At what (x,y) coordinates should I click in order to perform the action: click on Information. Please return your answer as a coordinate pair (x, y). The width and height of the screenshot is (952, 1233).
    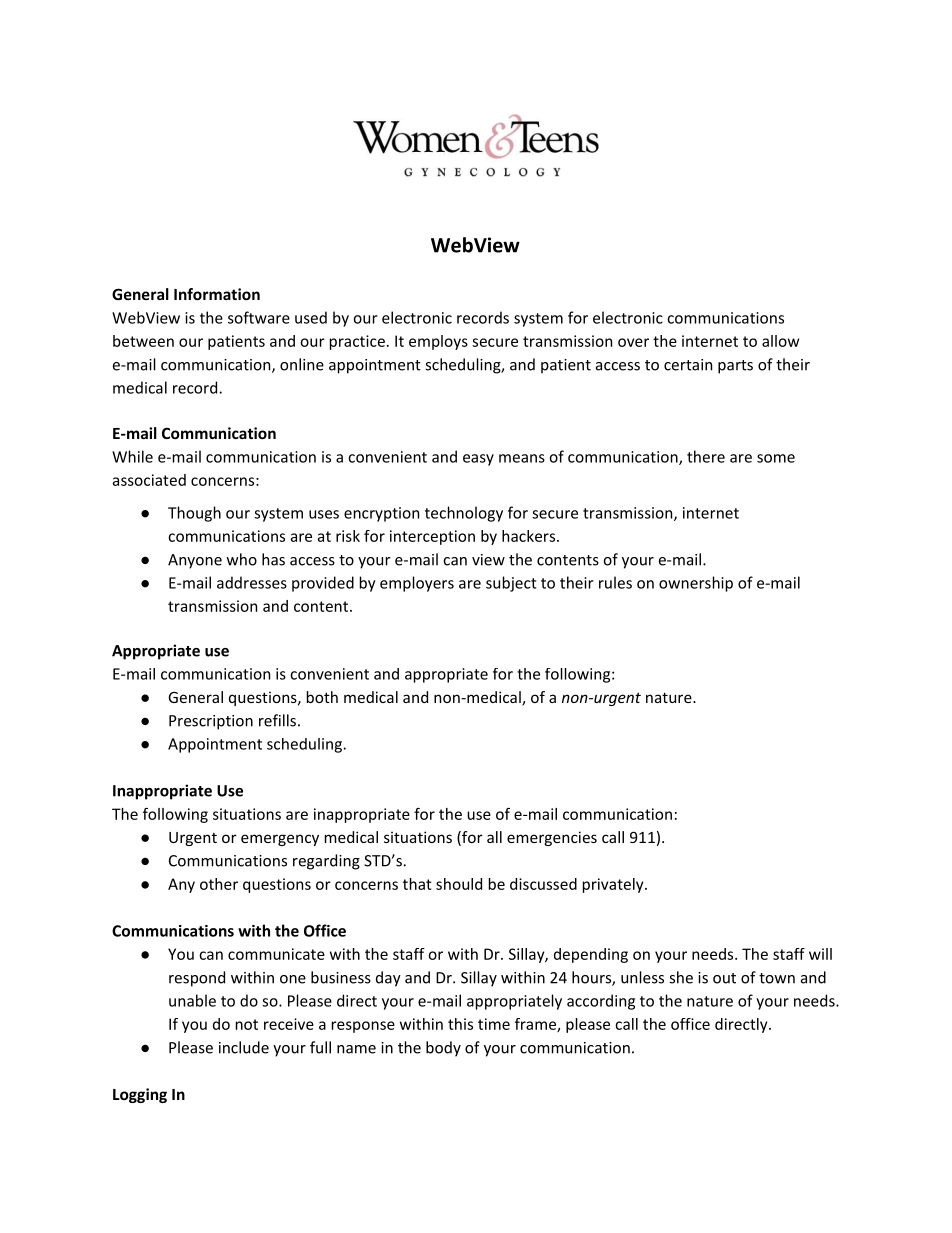
    Looking at the image, I should click on (217, 294).
